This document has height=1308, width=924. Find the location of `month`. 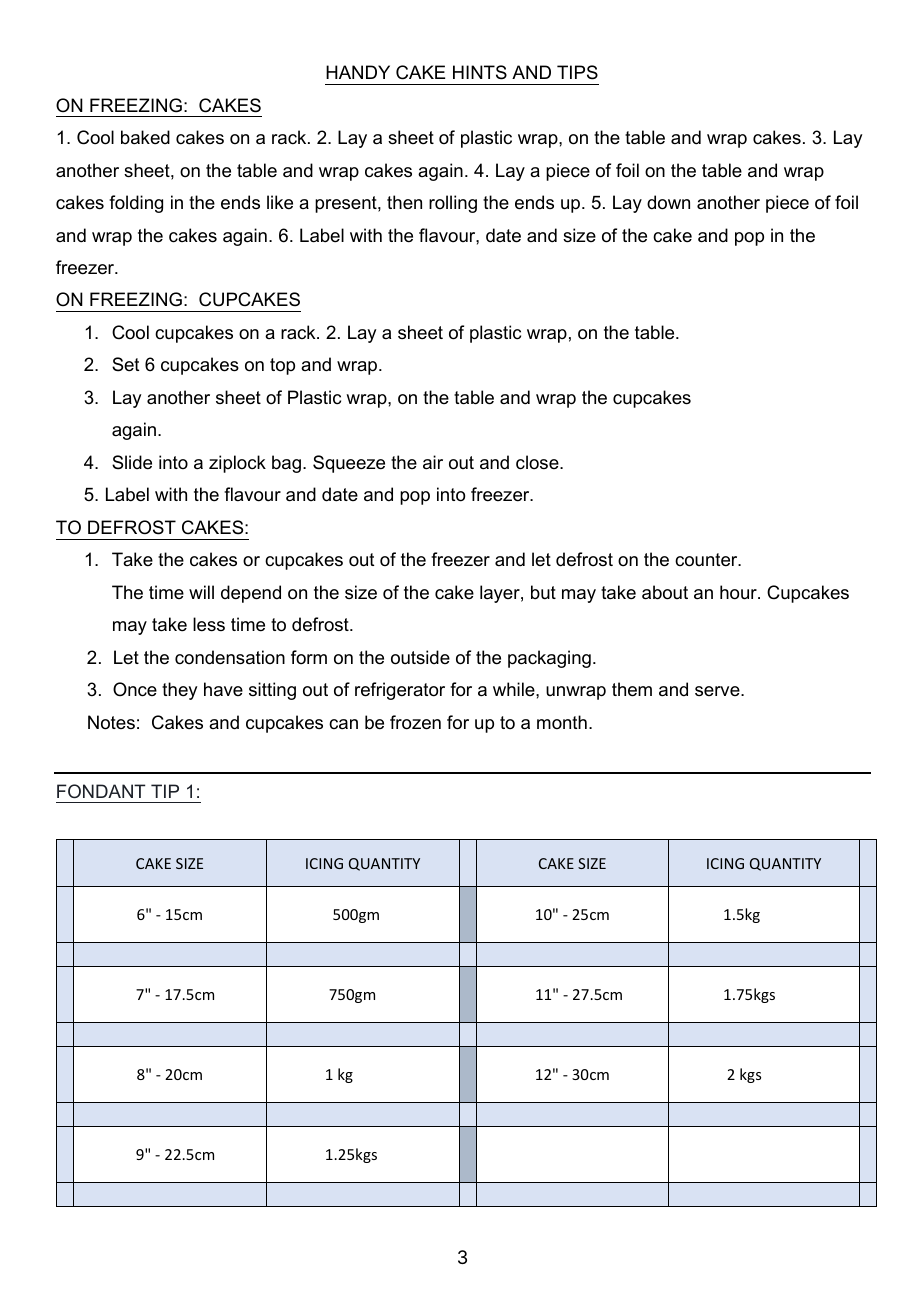

month is located at coordinates (562, 722).
